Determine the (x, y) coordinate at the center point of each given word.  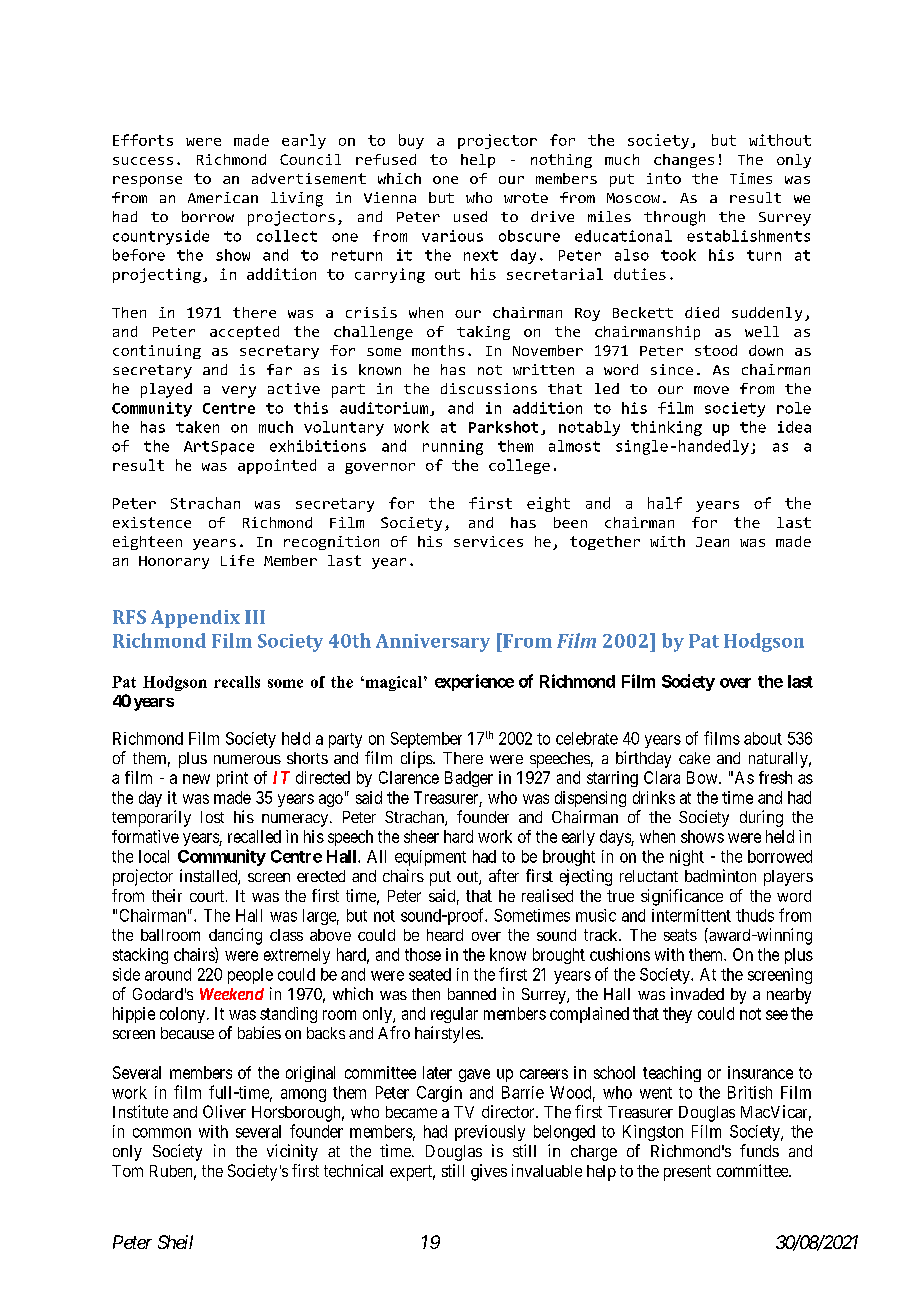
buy (411, 141)
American (223, 197)
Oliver (224, 1111)
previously (490, 1133)
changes (684, 161)
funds (759, 1150)
